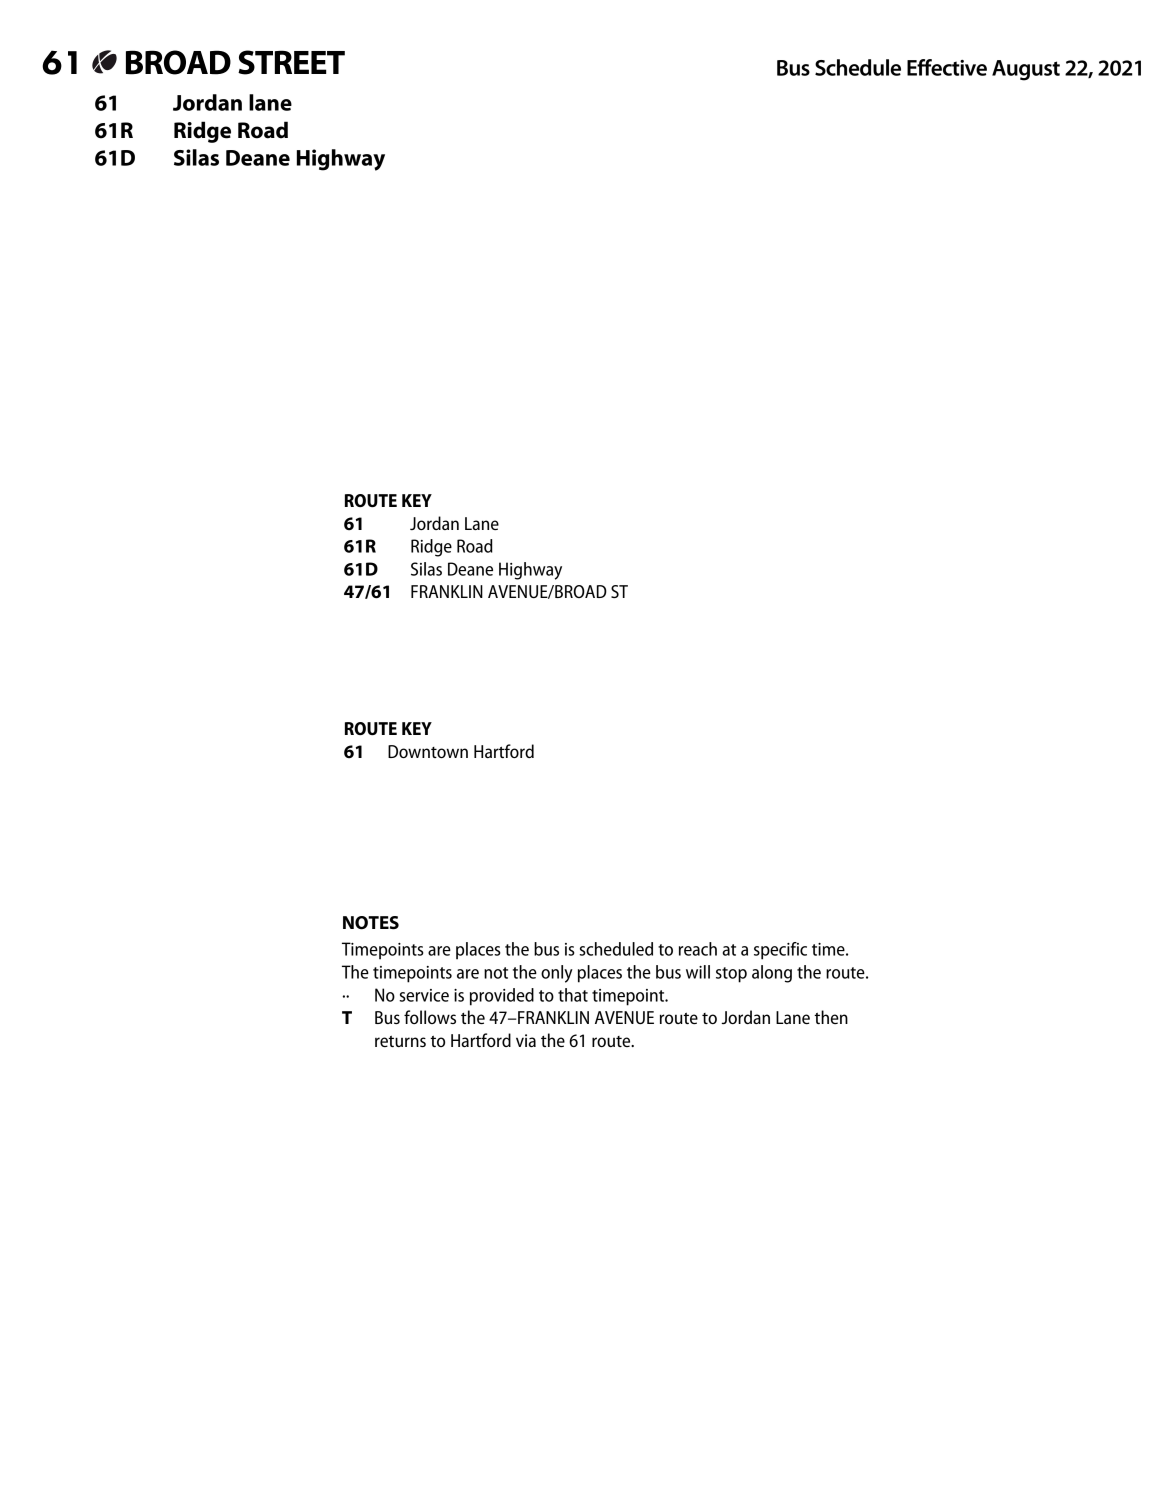 This image has height=1504, width=1163. What do you see at coordinates (947, 67) in the image?
I see `Effective` at bounding box center [947, 67].
